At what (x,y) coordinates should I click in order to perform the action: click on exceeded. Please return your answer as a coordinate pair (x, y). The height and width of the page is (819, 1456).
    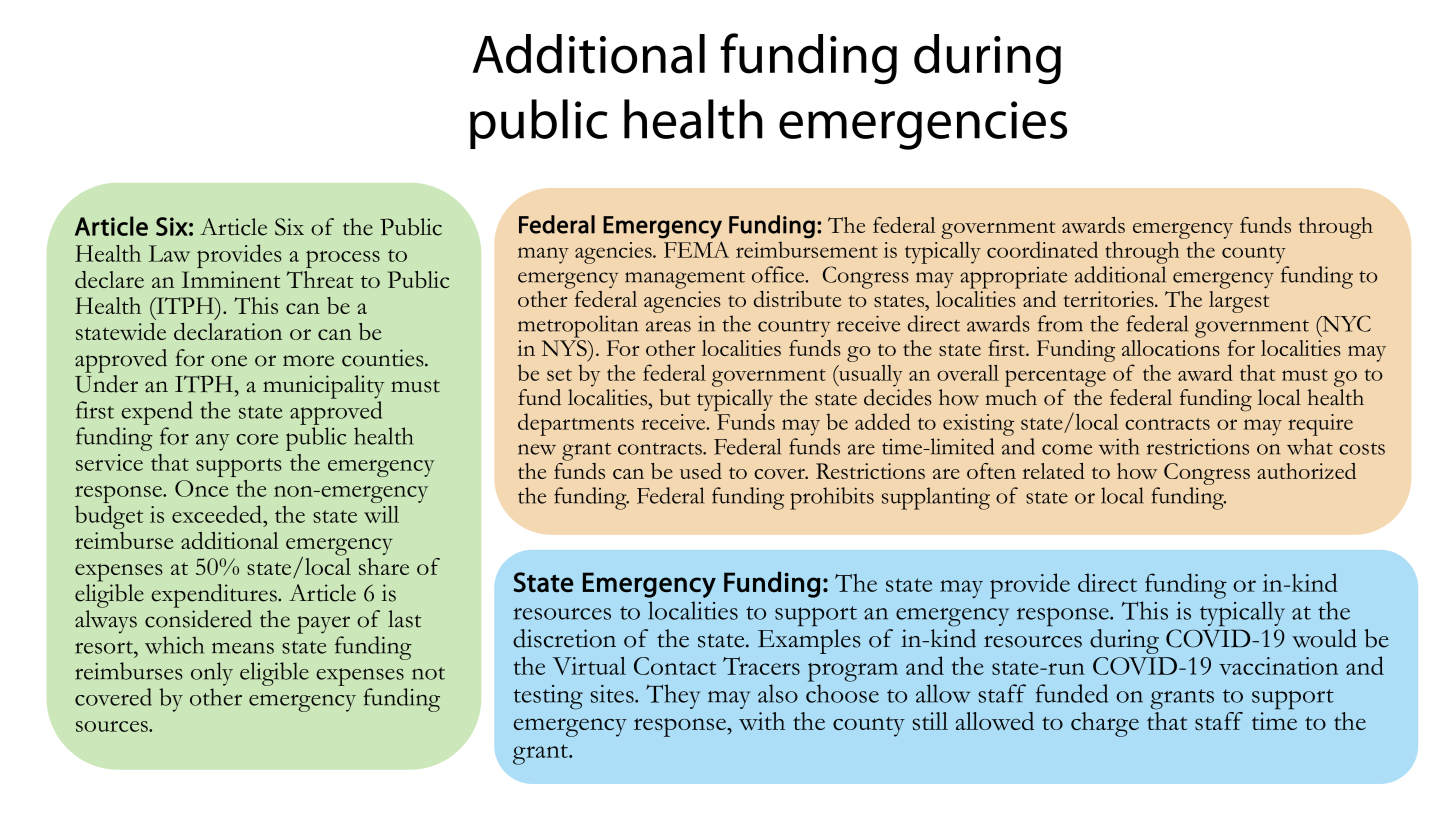
    Looking at the image, I should click on (218, 514).
